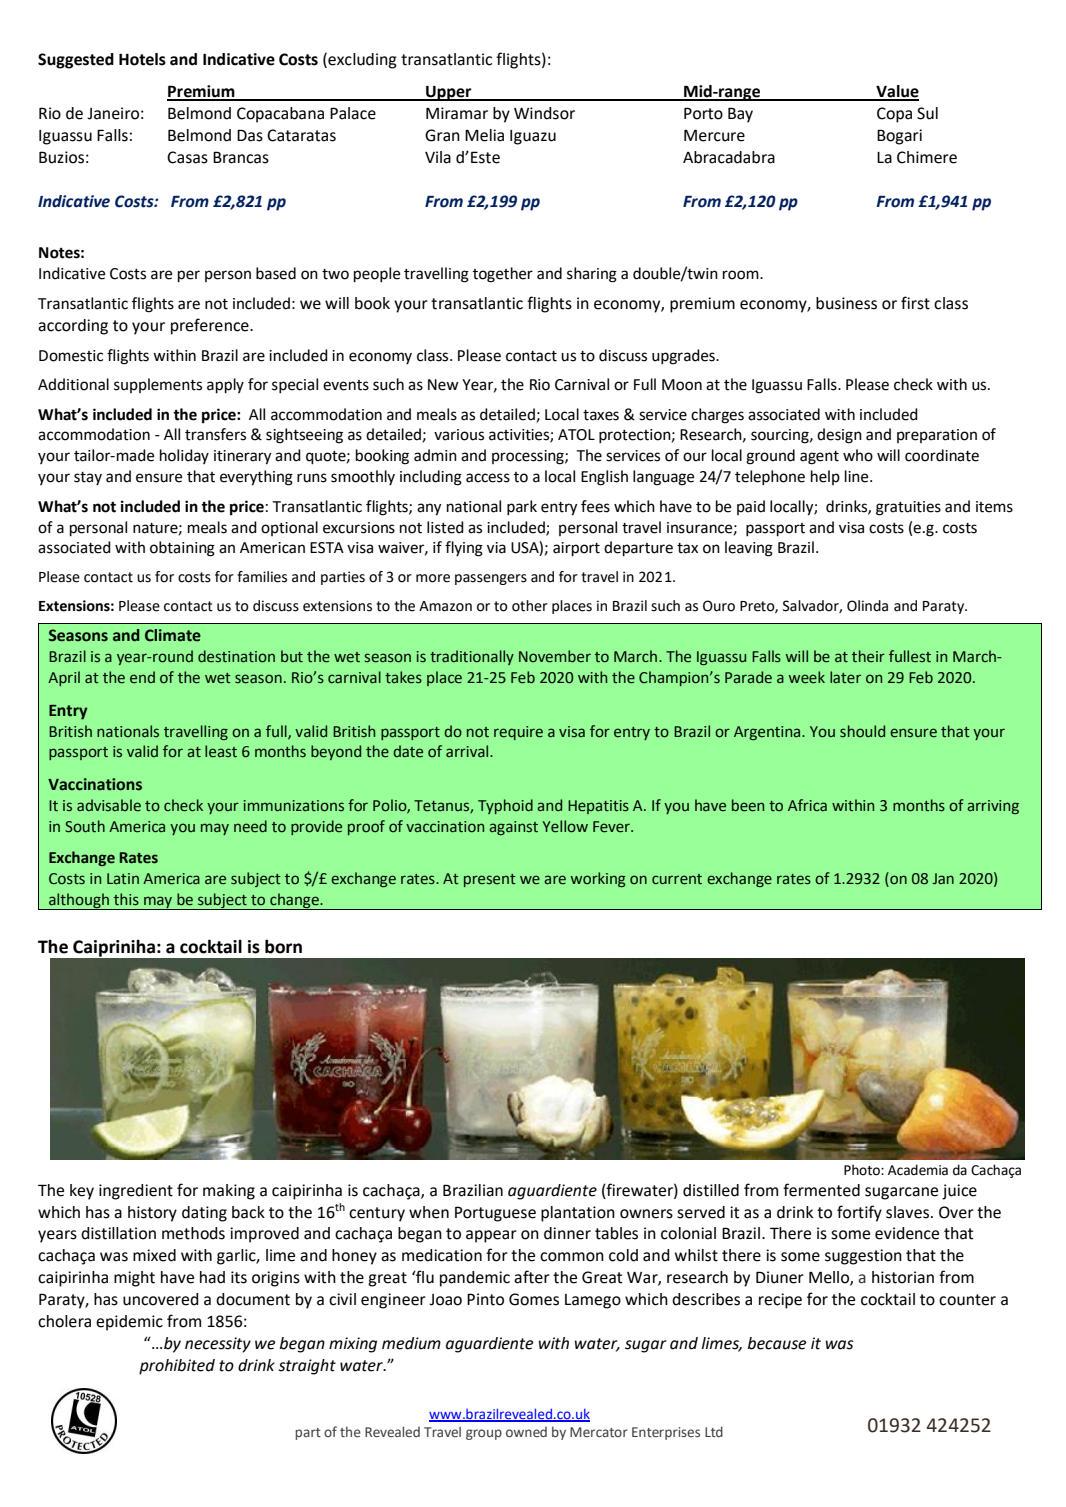 The width and height of the screenshot is (1066, 1507). I want to click on require, so click(518, 733).
